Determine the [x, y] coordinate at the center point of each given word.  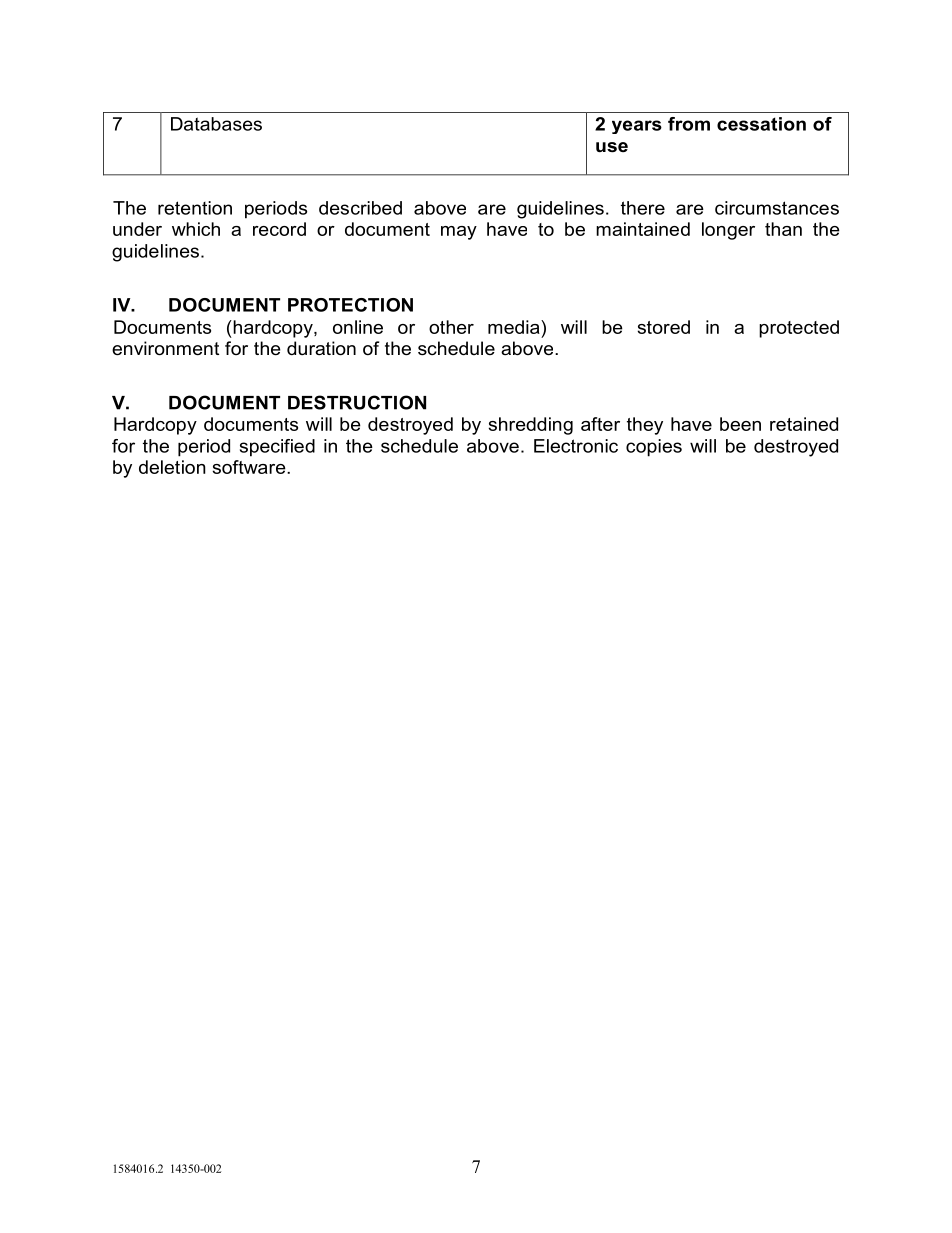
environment [165, 348]
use [612, 147]
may [459, 233]
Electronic [576, 446]
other [451, 327]
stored [664, 327]
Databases [216, 124]
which [196, 229]
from [689, 124]
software [250, 467]
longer [728, 231]
